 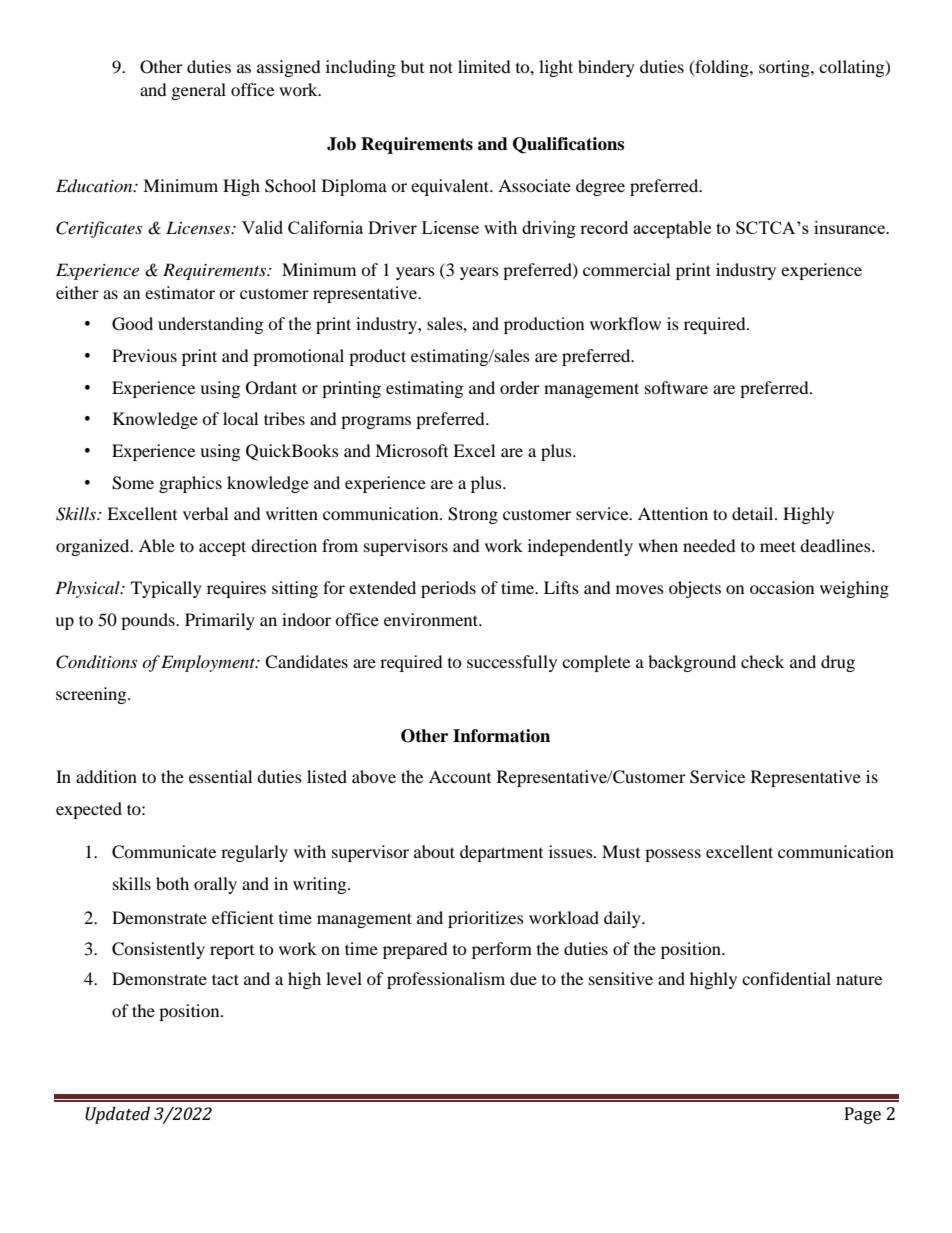 I want to click on Updated, so click(x=117, y=1115).
